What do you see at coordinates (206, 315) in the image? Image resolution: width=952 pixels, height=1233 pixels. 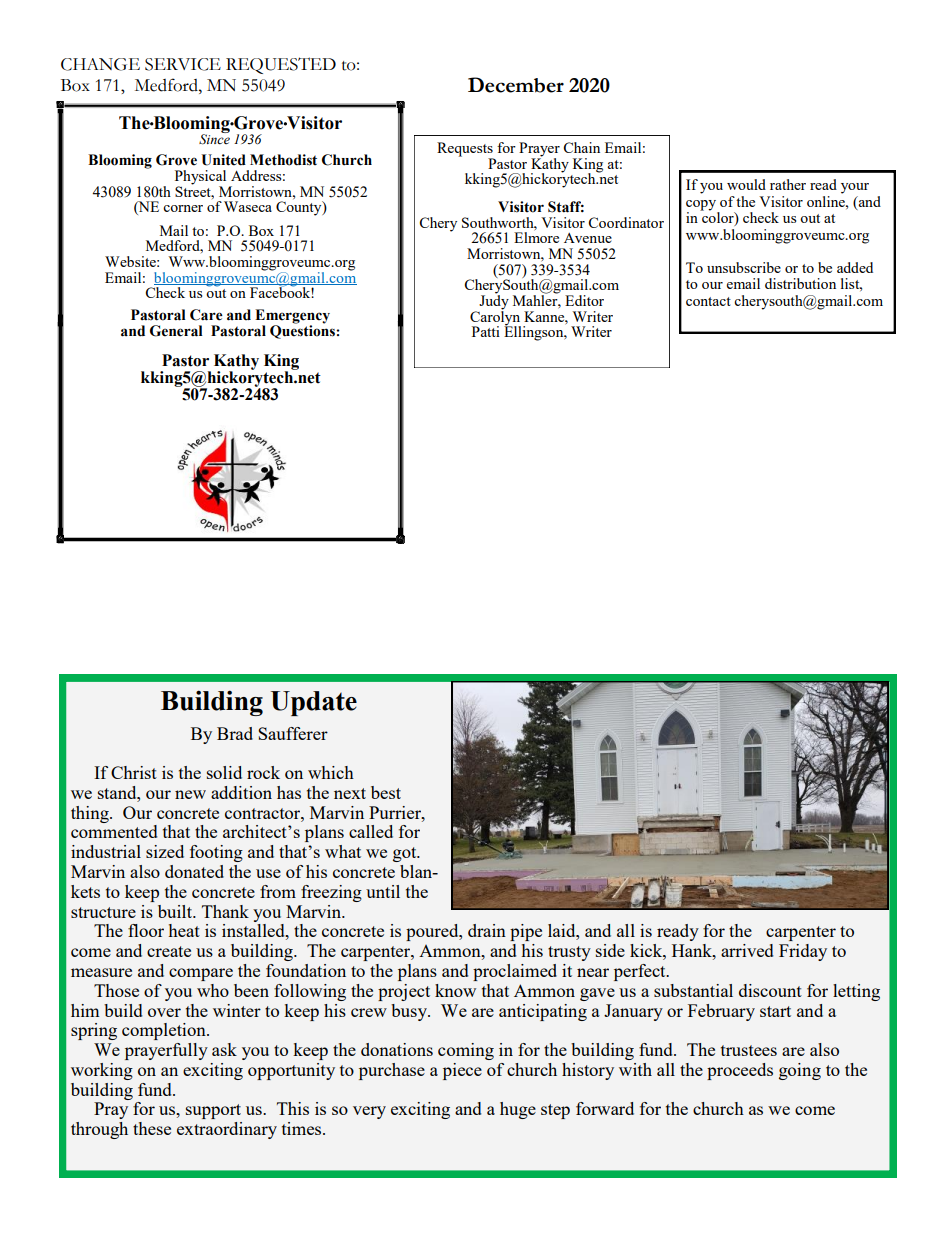 I see `Care` at bounding box center [206, 315].
